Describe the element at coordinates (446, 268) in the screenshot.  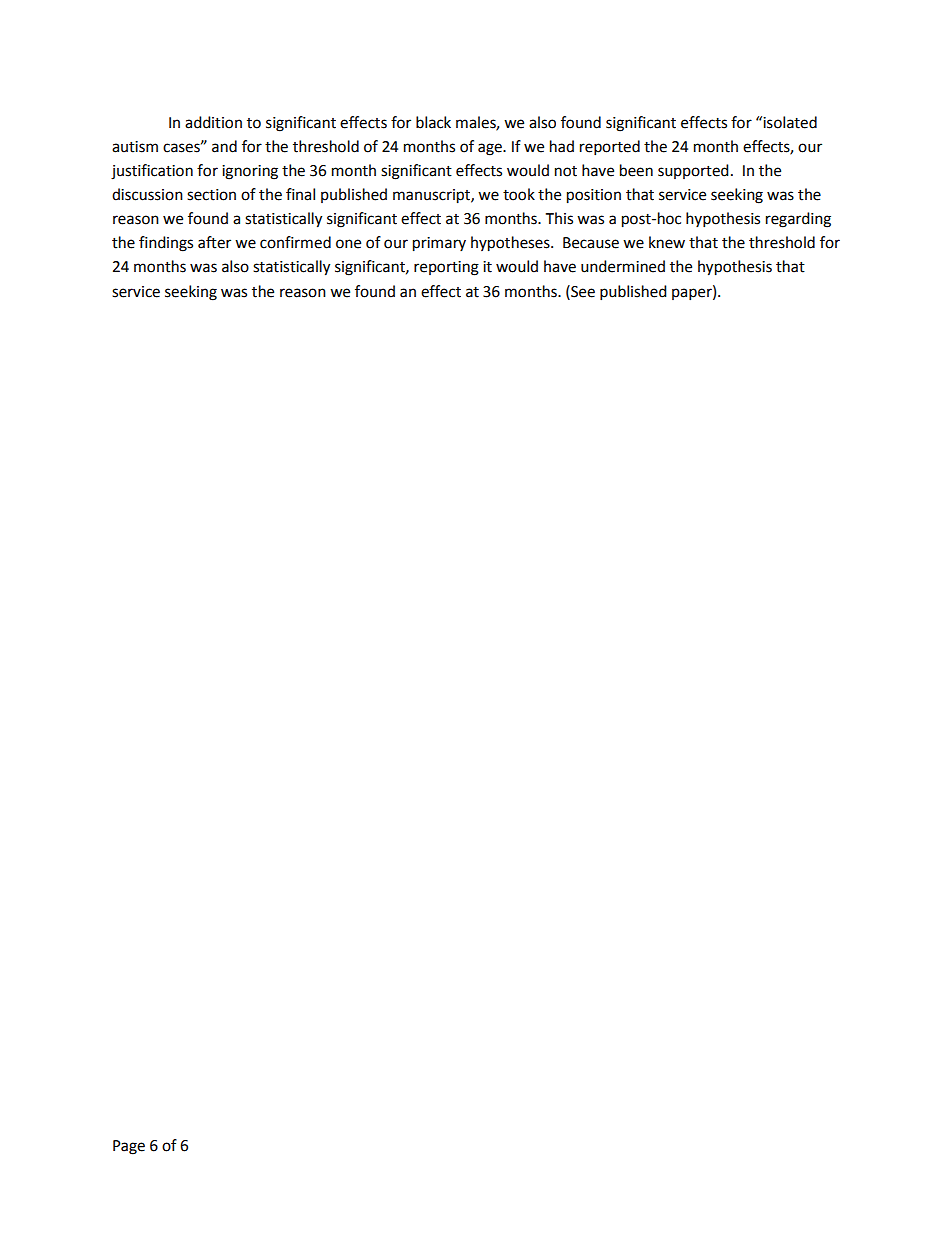
I see `reporting` at that location.
